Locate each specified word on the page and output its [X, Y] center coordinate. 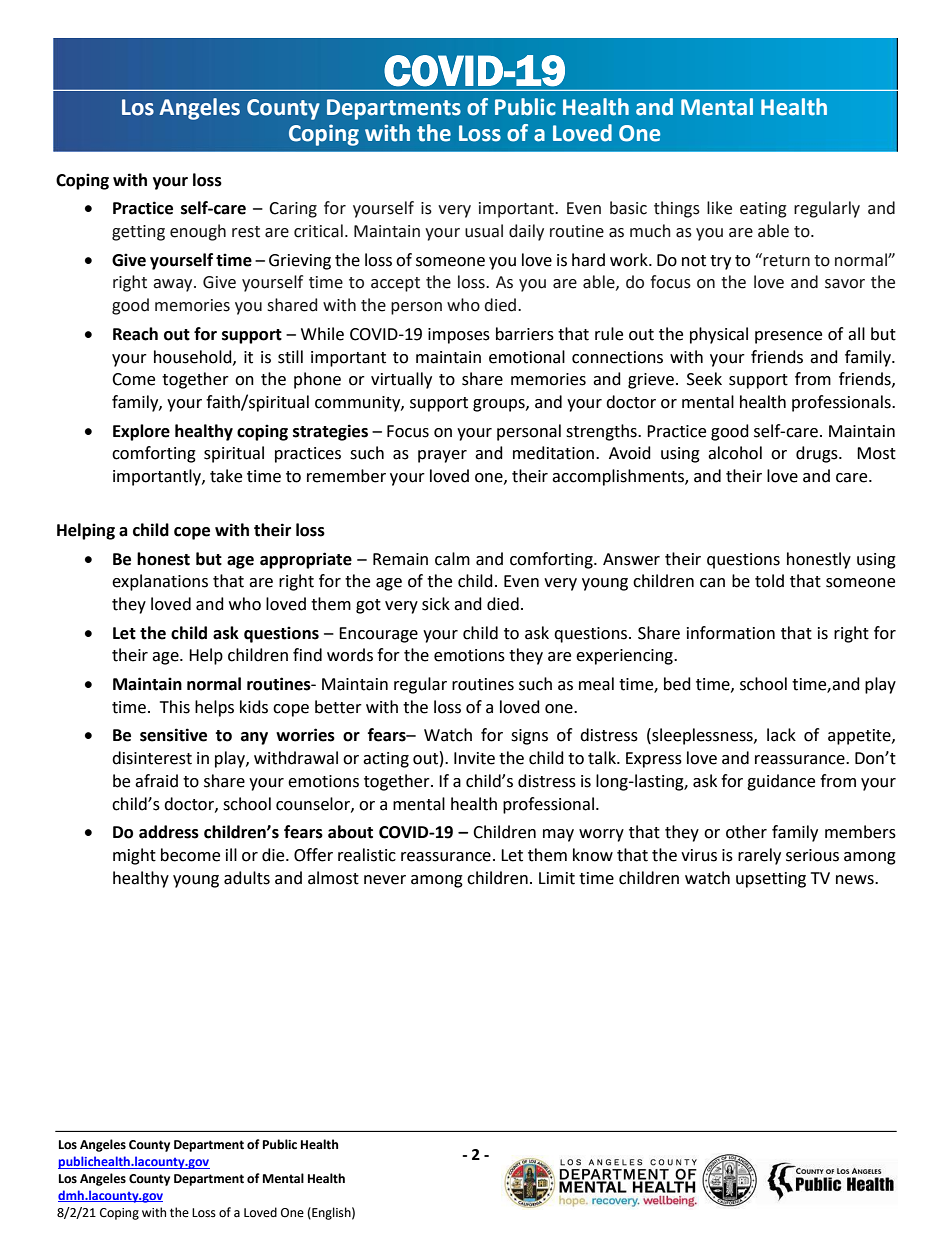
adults [247, 878]
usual [484, 231]
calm [452, 559]
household [194, 357]
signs [529, 737]
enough [198, 232]
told [769, 581]
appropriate [306, 560]
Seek [704, 379]
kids [254, 707]
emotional [527, 357]
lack [781, 735]
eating [763, 210]
